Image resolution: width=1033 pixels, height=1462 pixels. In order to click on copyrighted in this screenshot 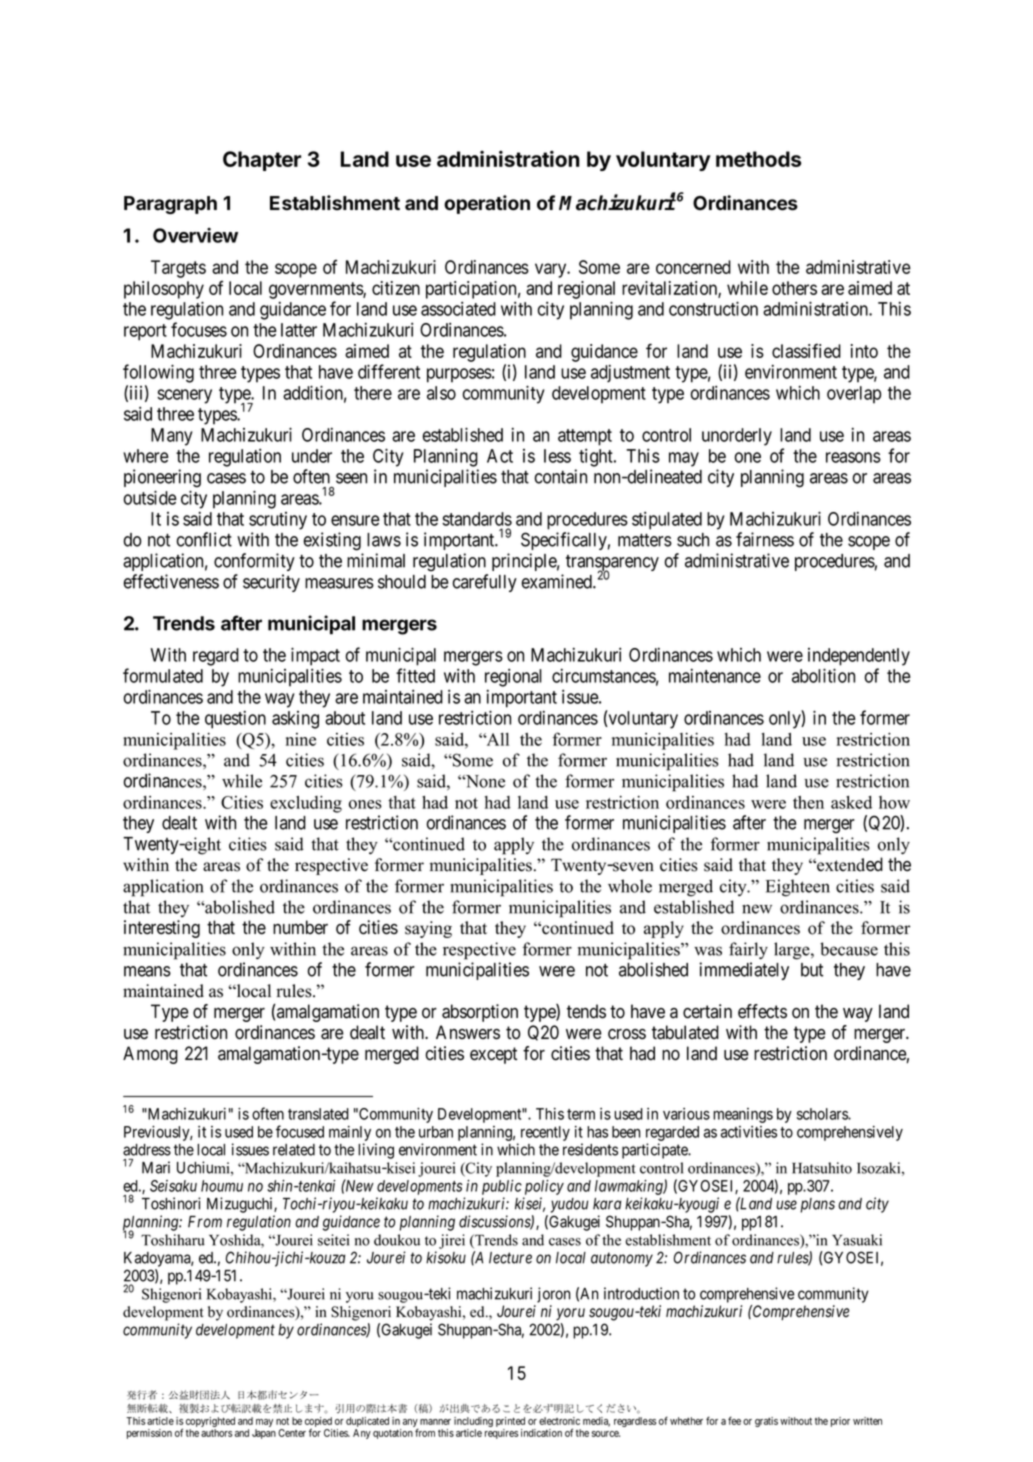, I will do `click(210, 1423)`.
